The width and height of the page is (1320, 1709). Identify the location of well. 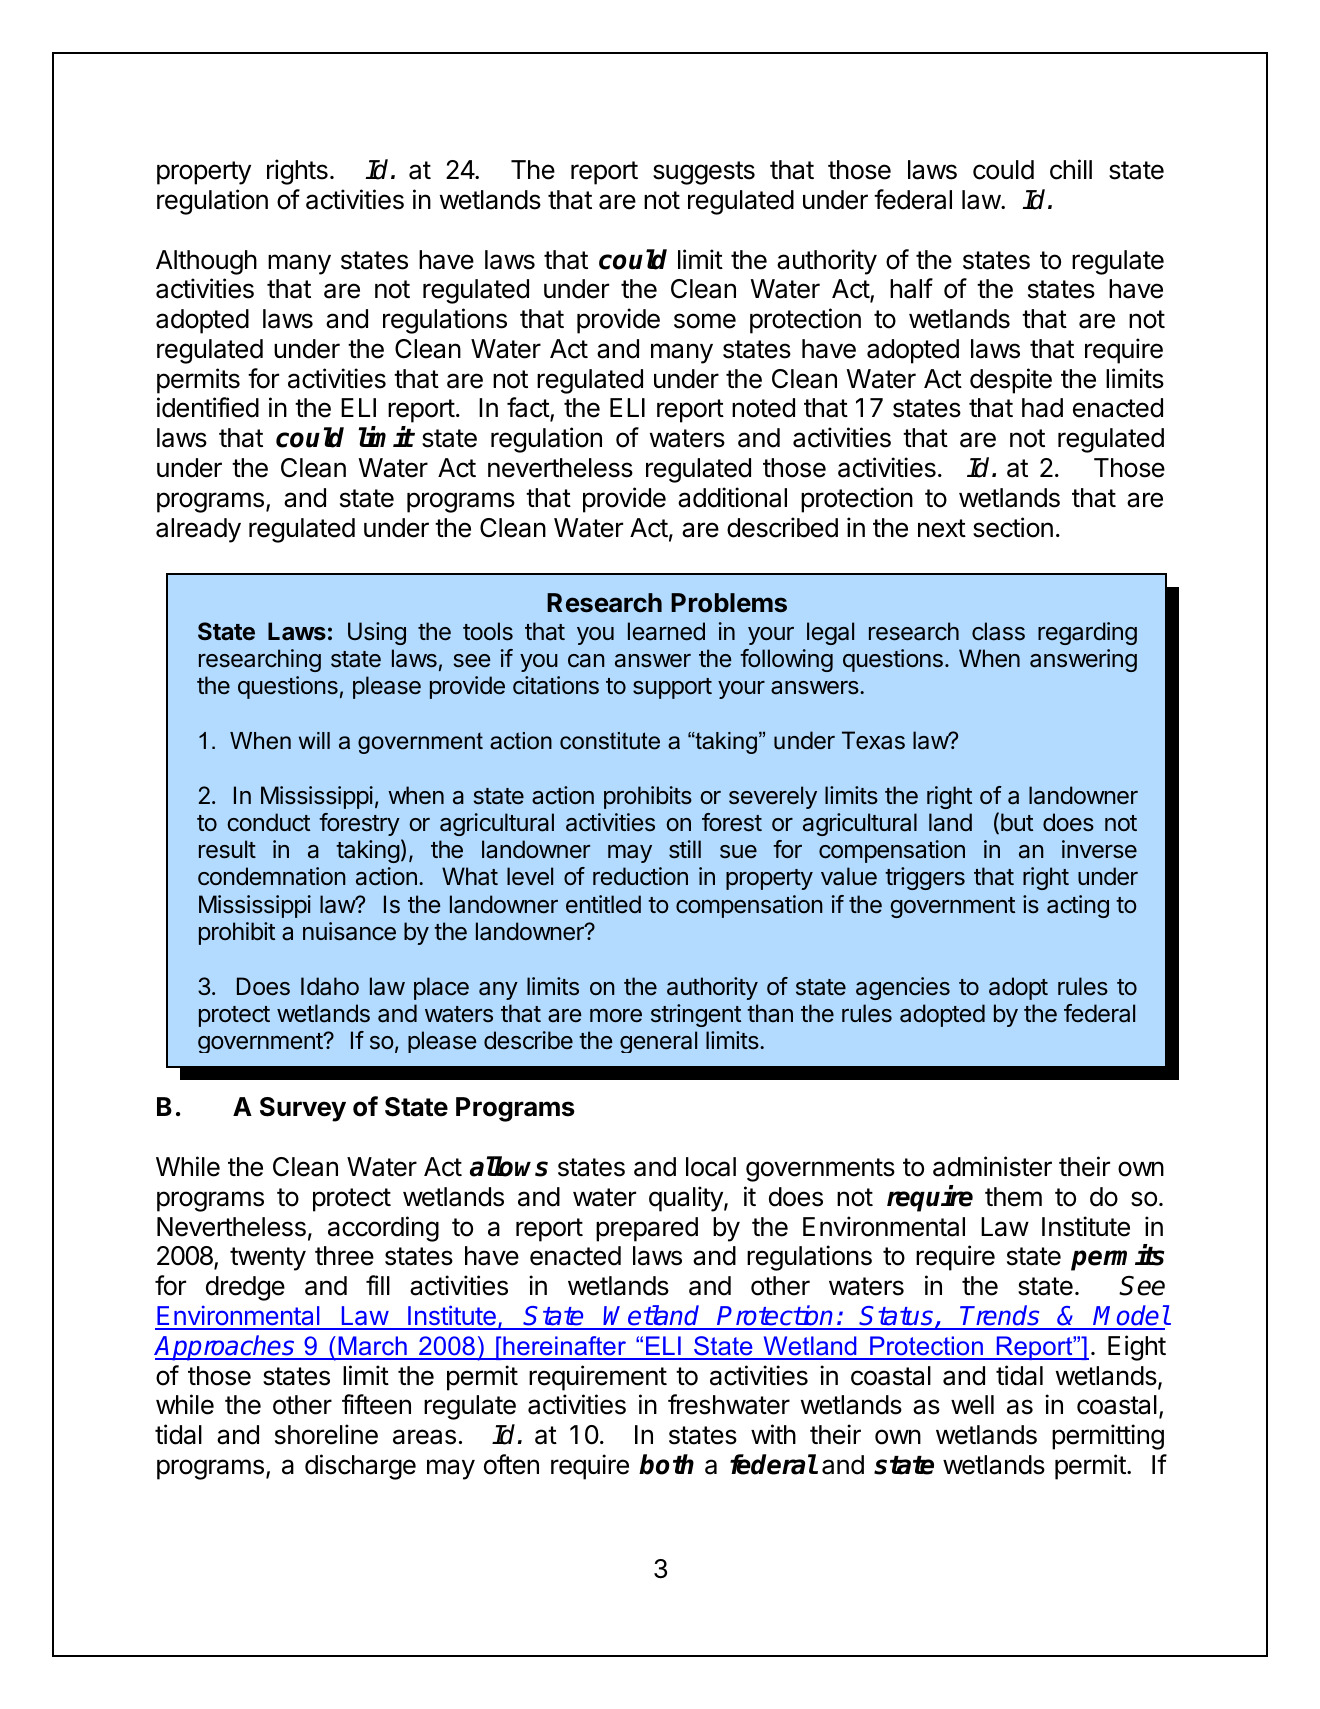
(972, 1405).
